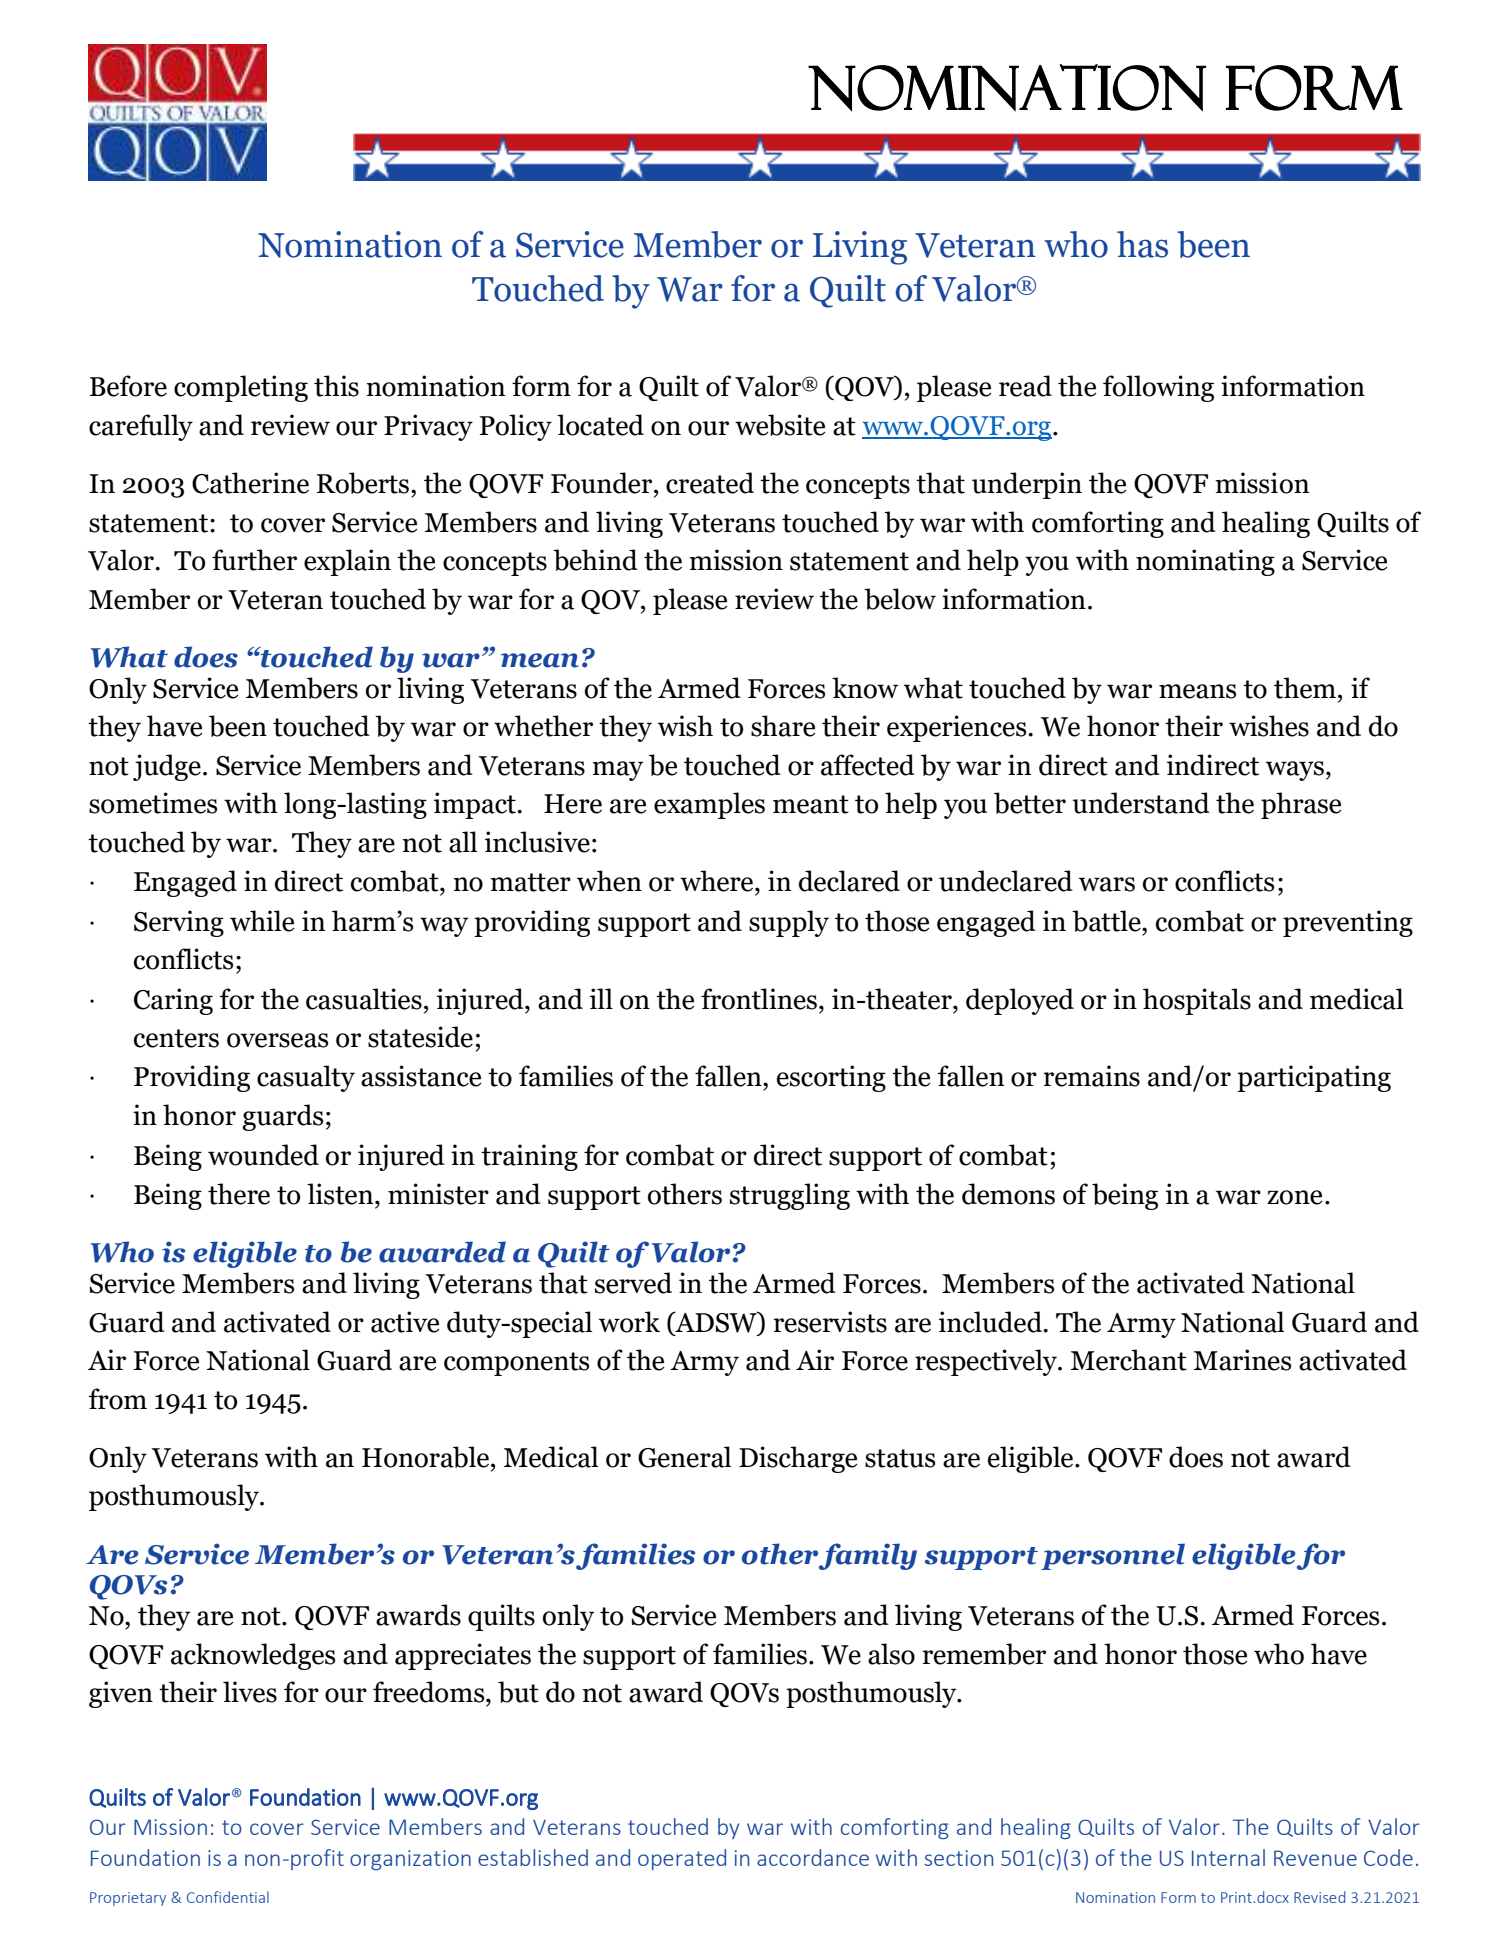  I want to click on website, so click(780, 425).
